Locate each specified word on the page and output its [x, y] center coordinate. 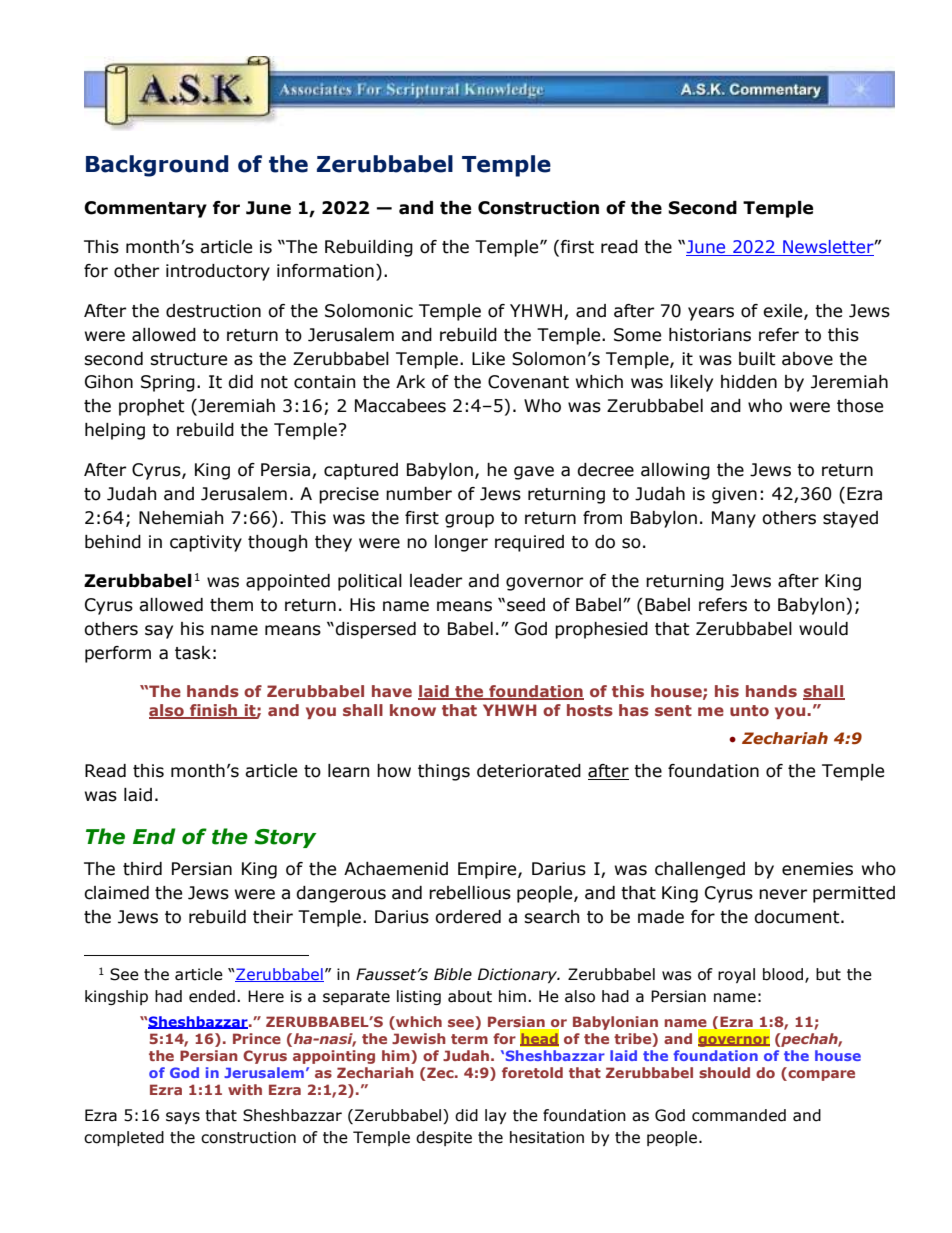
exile [784, 311]
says [183, 1118]
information [325, 271]
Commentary [145, 209]
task [193, 653]
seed [526, 605]
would [823, 629]
